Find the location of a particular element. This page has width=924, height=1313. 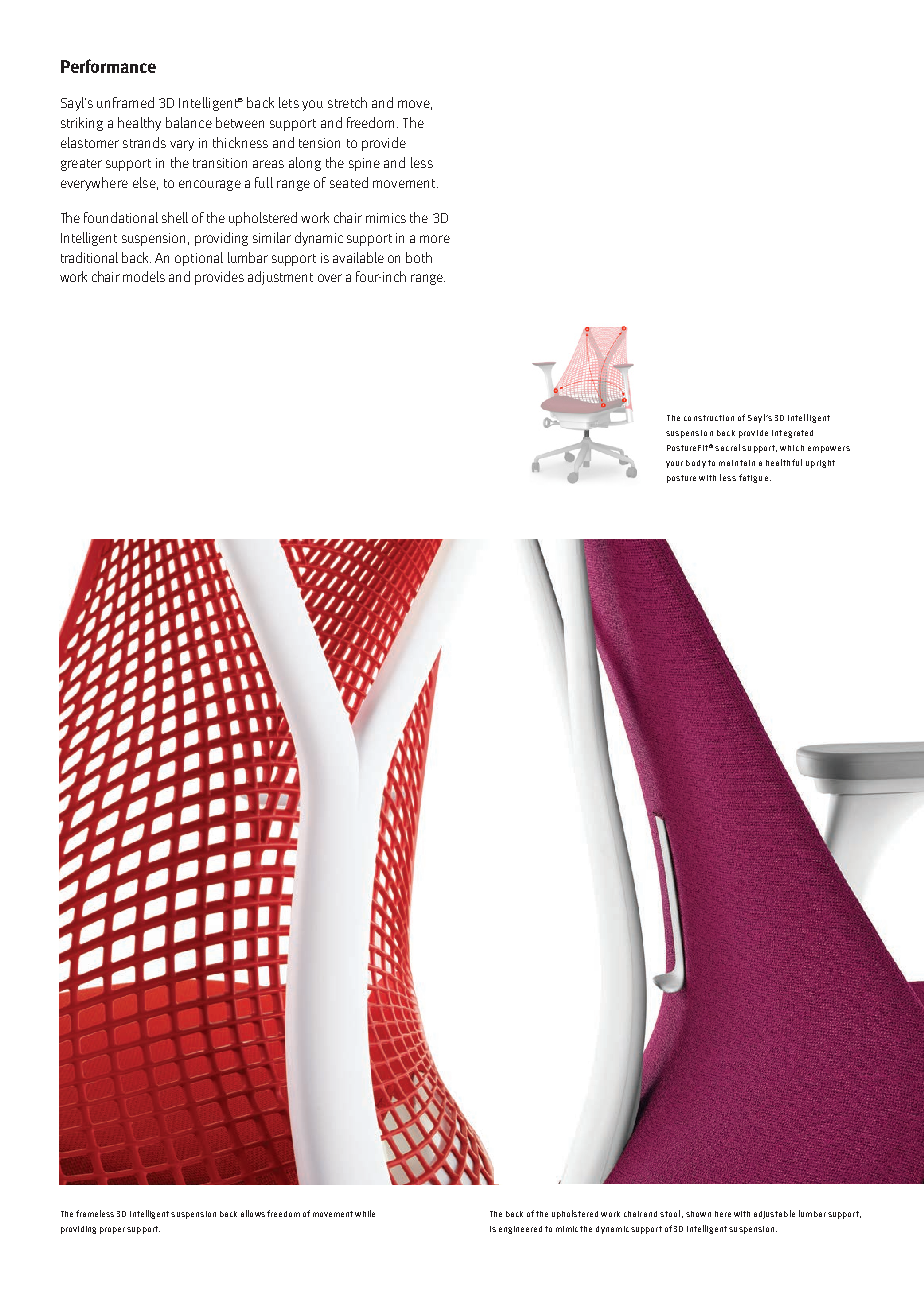

stretch is located at coordinates (347, 102).
